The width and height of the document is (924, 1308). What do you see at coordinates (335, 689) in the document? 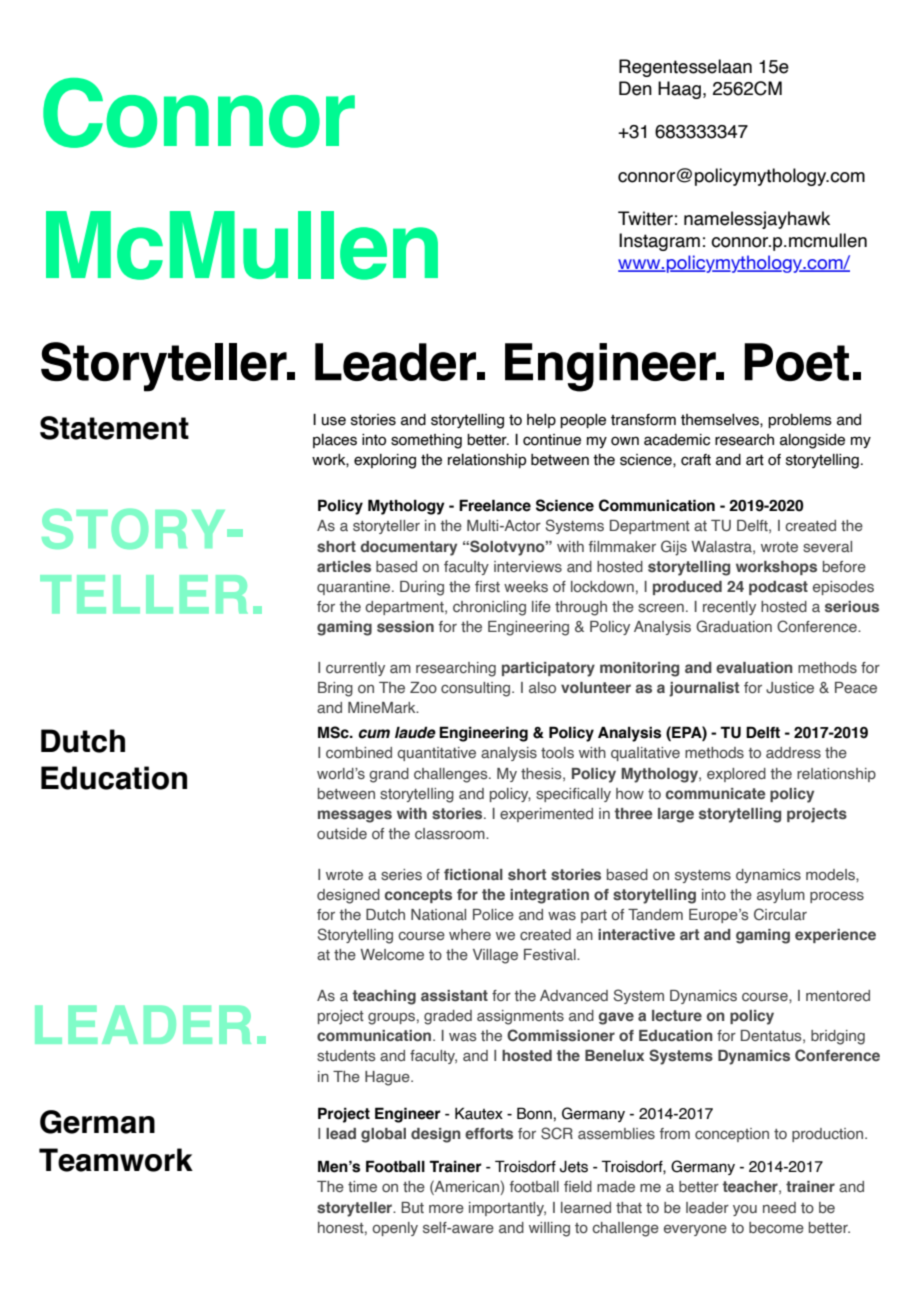
I see `Bring` at bounding box center [335, 689].
